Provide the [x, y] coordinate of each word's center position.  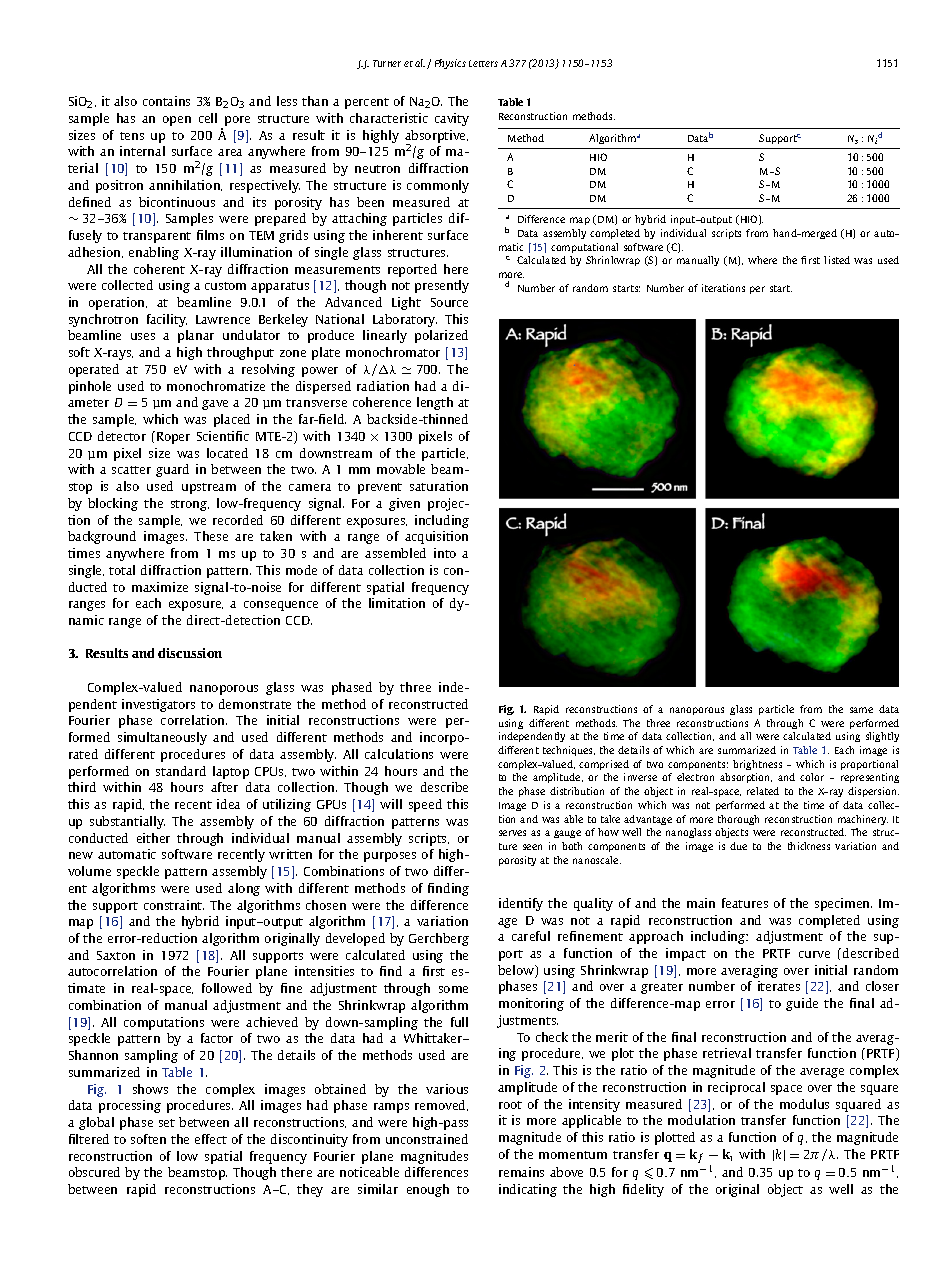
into [445, 553]
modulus [804, 1104]
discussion [190, 653]
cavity [452, 119]
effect [211, 1139]
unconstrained [427, 1139]
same [861, 710]
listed [837, 260]
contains [166, 101]
